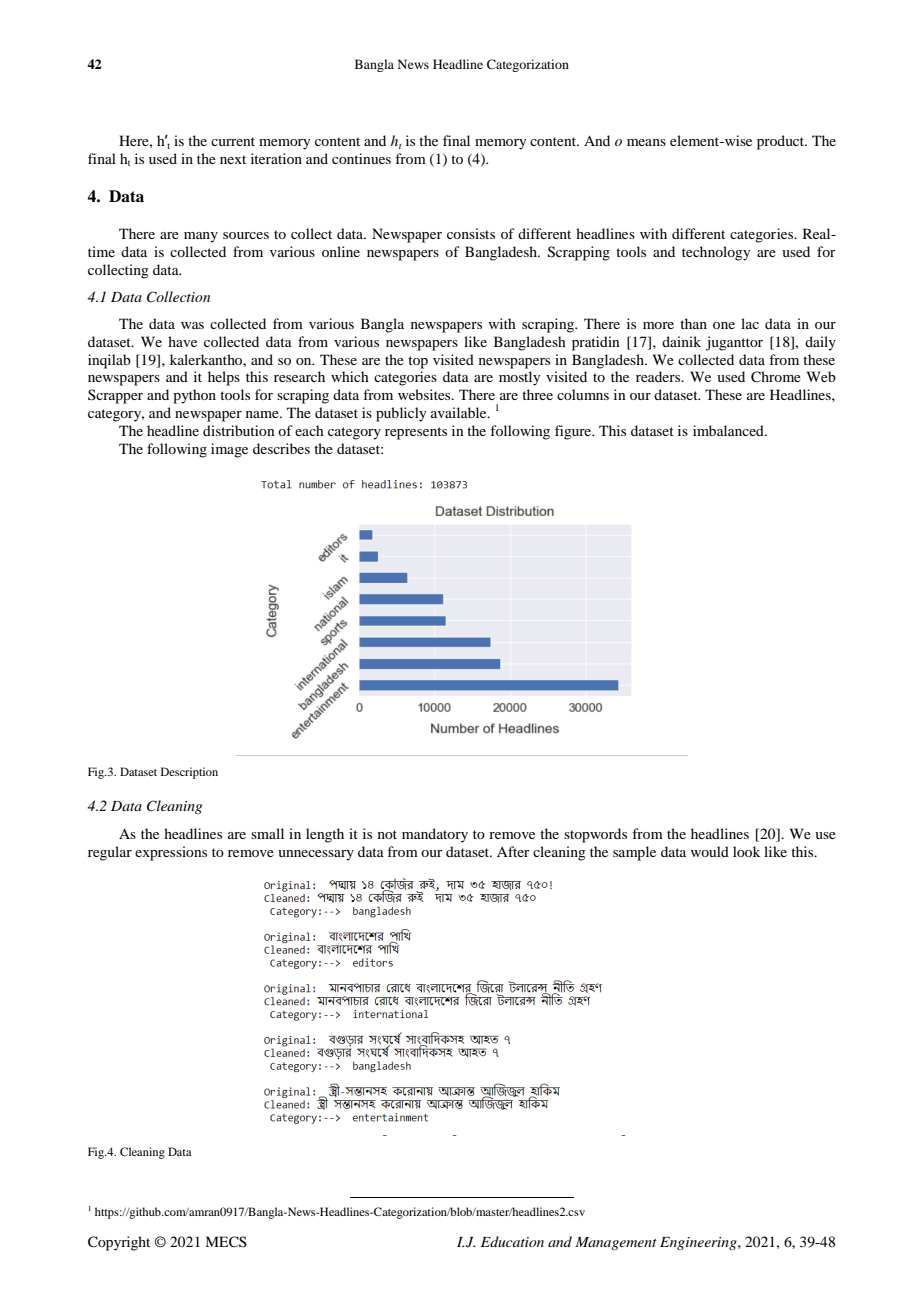 Image resolution: width=924 pixels, height=1307 pixels. What do you see at coordinates (435, 835) in the image?
I see `mandatory` at bounding box center [435, 835].
